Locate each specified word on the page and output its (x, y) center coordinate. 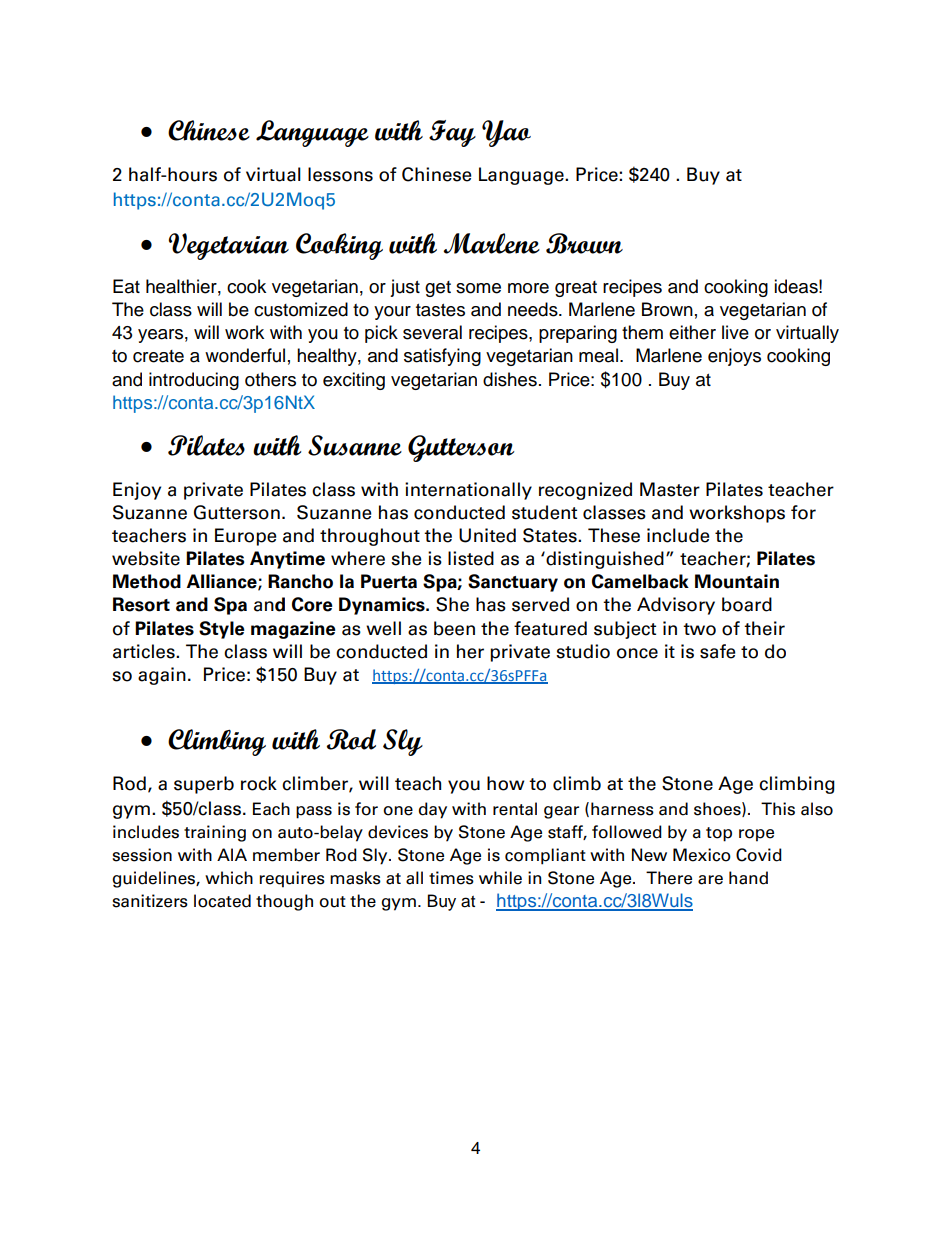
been (454, 628)
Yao (506, 133)
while (500, 878)
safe (718, 651)
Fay (452, 133)
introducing (194, 381)
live (735, 332)
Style (222, 630)
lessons (340, 174)
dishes (510, 379)
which (229, 878)
